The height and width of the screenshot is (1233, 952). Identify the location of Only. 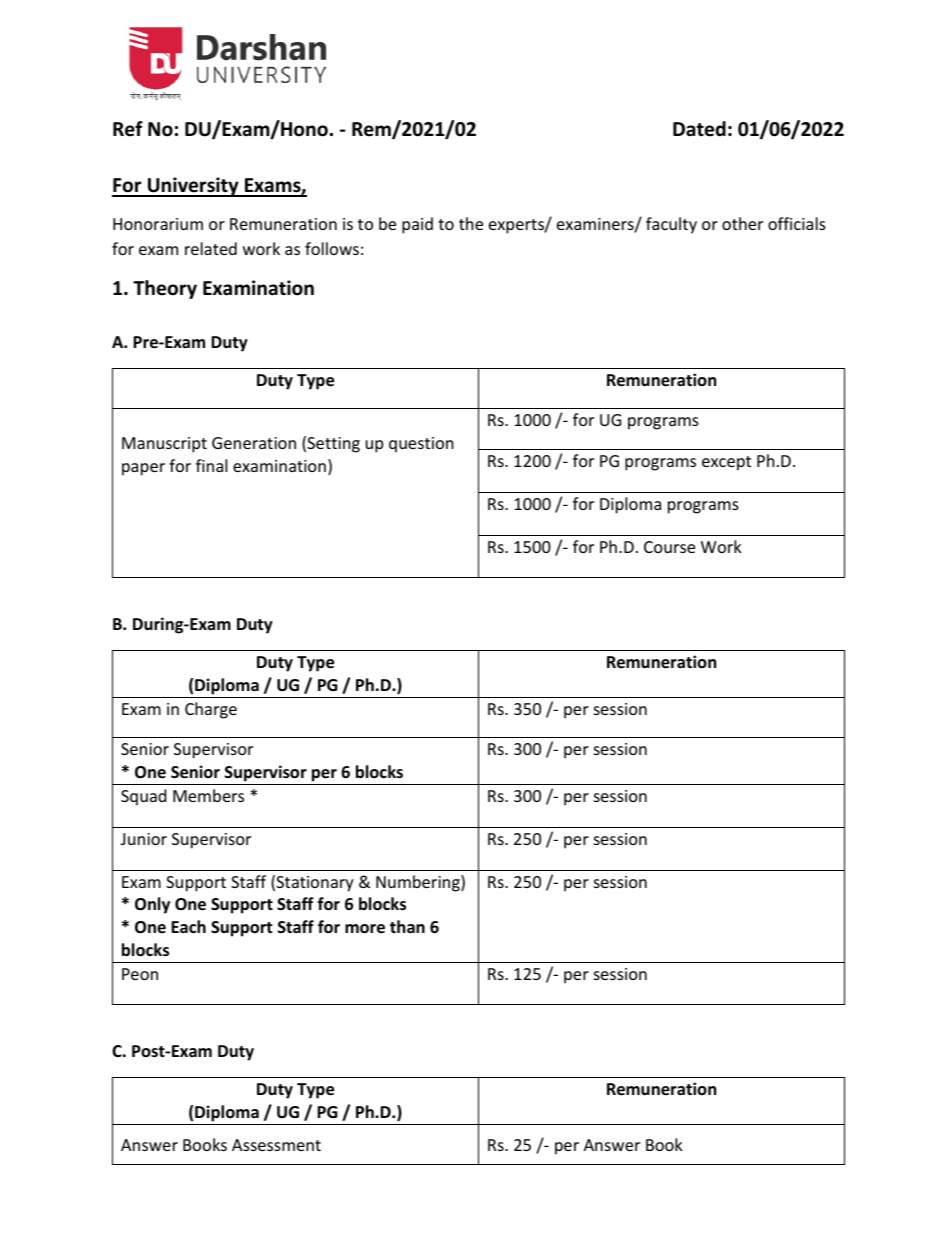
(152, 905).
